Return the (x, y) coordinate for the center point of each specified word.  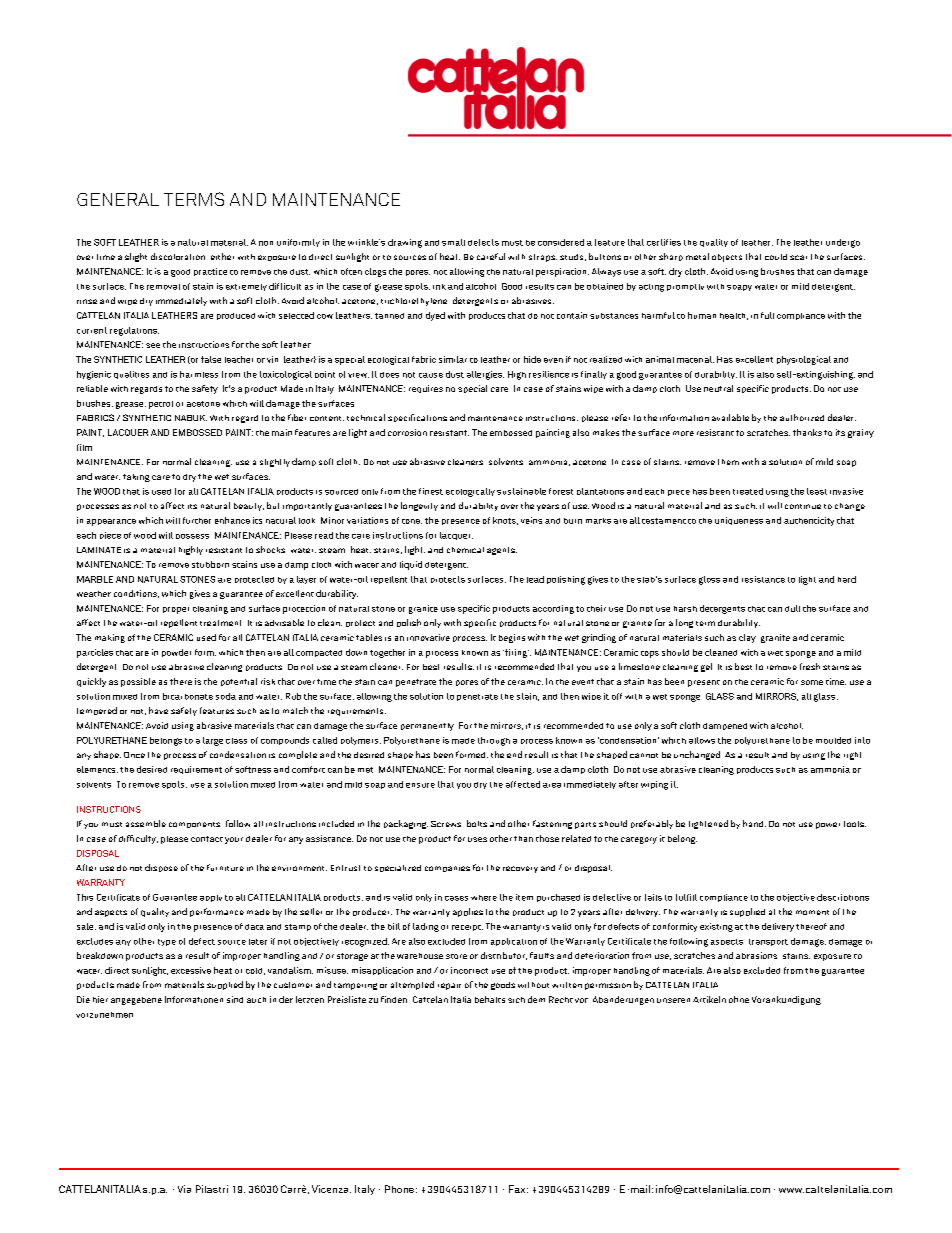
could (776, 257)
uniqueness (739, 521)
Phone (399, 1189)
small (453, 242)
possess (192, 536)
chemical (465, 550)
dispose (161, 868)
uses (477, 839)
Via (184, 1189)
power (828, 825)
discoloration (178, 256)
